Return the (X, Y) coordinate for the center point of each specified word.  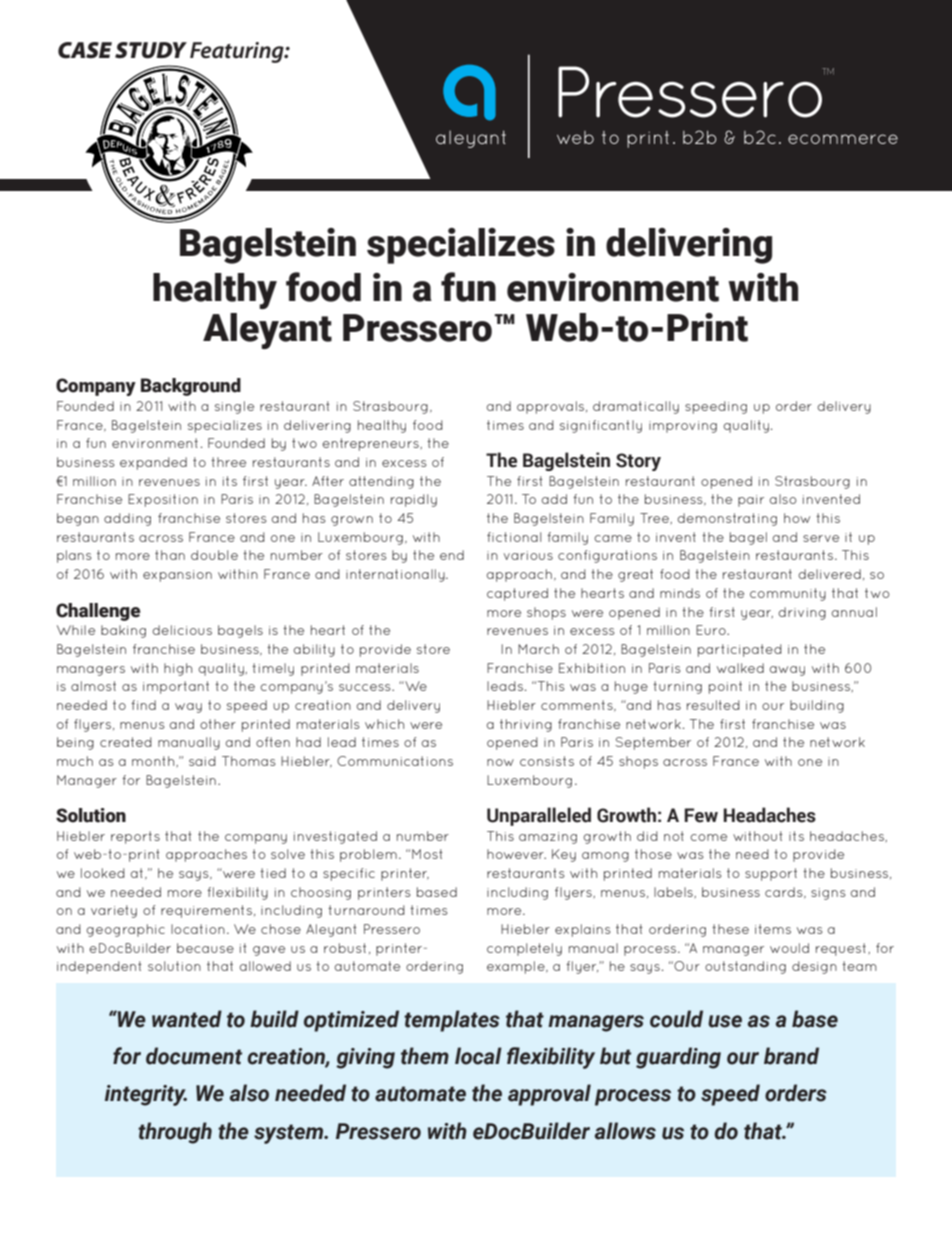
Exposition (163, 500)
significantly (601, 426)
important (176, 687)
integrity (146, 1095)
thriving (526, 725)
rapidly (414, 500)
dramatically (636, 407)
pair (751, 501)
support (771, 874)
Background (191, 387)
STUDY (151, 50)
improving (683, 427)
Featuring (238, 52)
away (787, 671)
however (516, 854)
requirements (208, 911)
